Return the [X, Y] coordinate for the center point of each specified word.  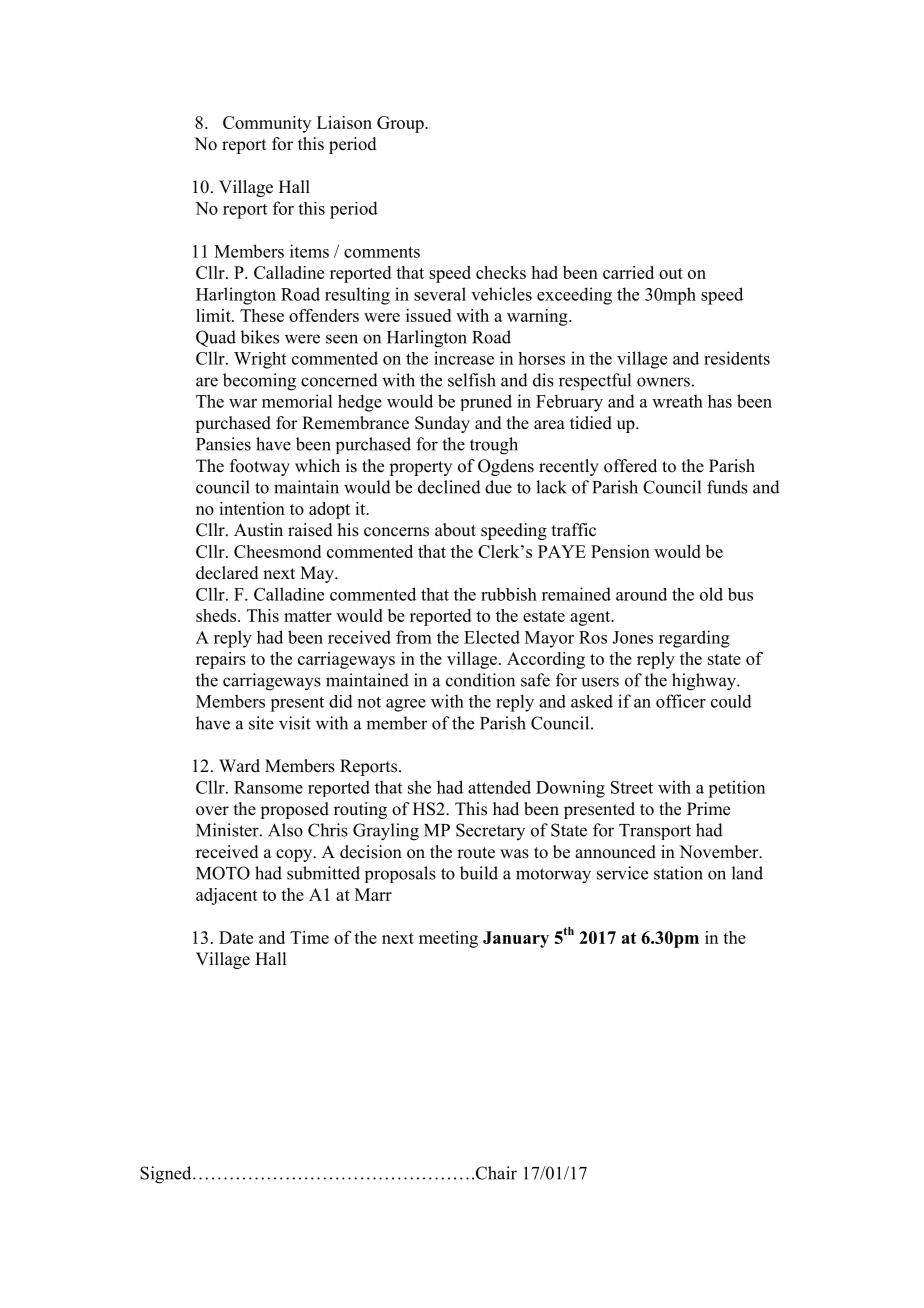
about [455, 530]
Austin [258, 530]
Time [309, 937]
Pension [620, 551]
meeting [448, 939]
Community [267, 124]
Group [401, 124]
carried [628, 272]
